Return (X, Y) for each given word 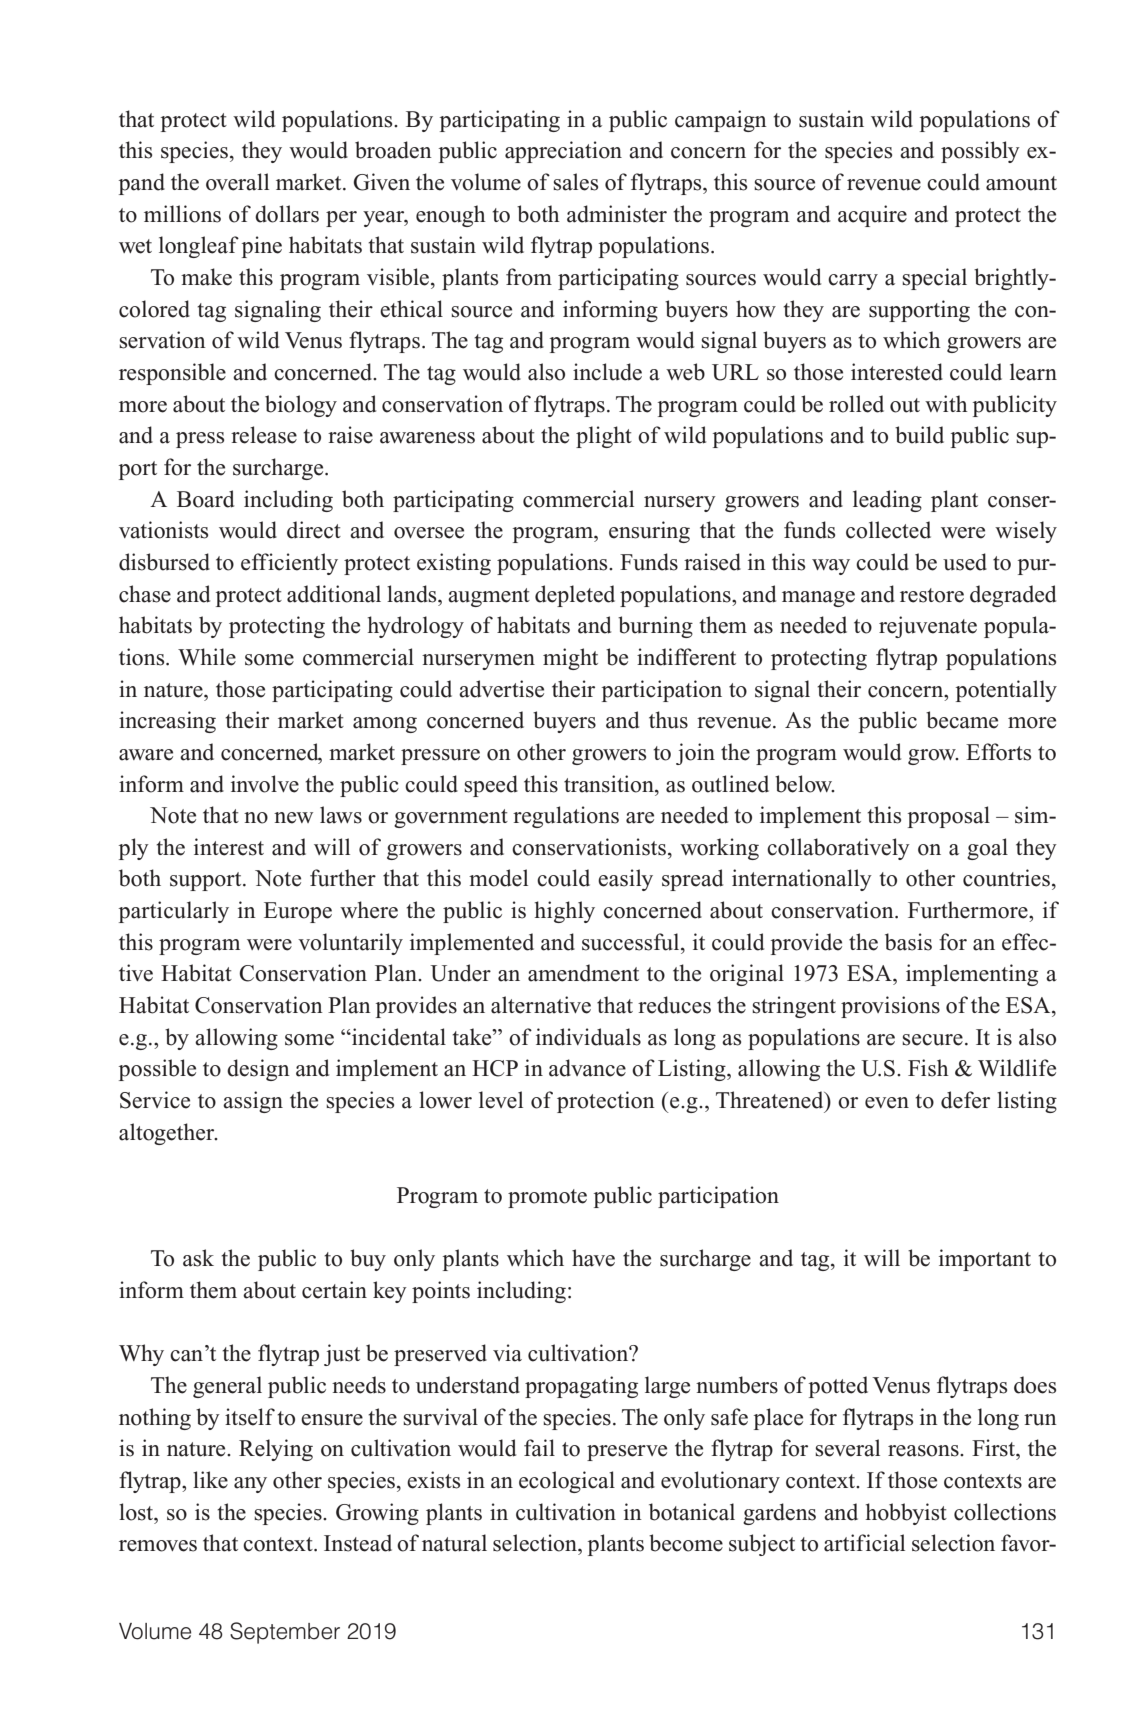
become (686, 1543)
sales (575, 182)
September (285, 1633)
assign (253, 1102)
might (570, 659)
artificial (864, 1543)
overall (237, 182)
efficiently (289, 564)
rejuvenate (928, 627)
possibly (980, 152)
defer (965, 1100)
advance (587, 1068)
